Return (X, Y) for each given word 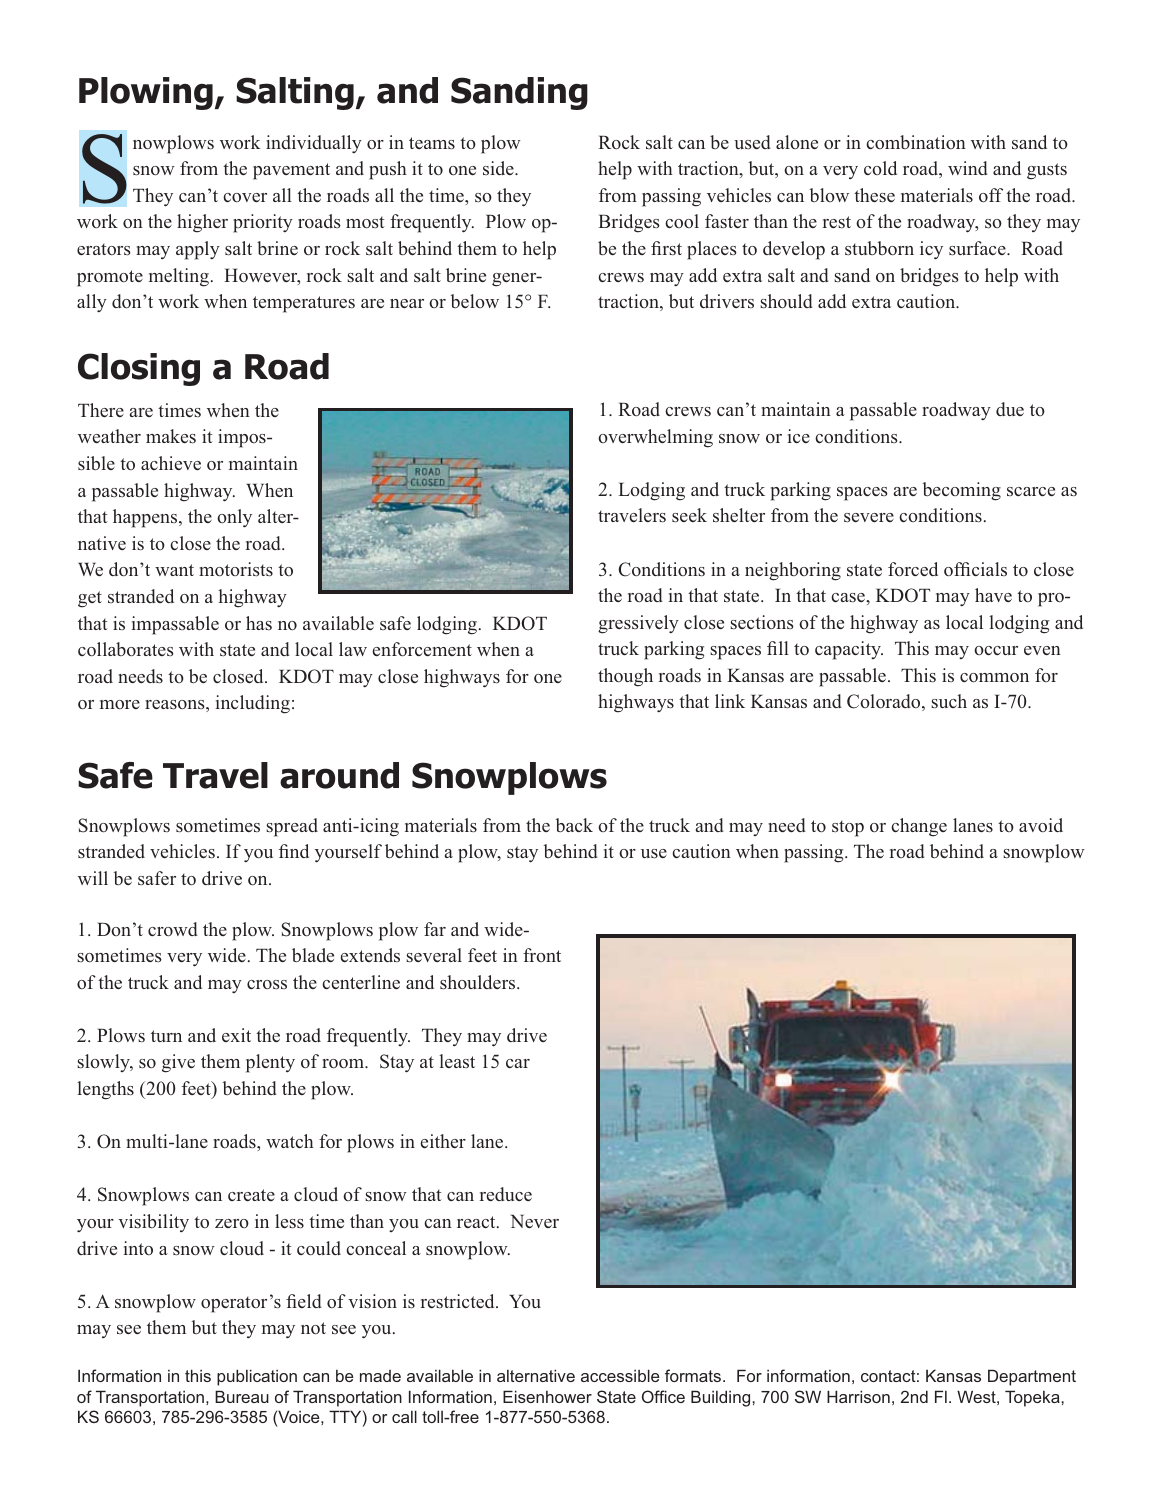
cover (245, 197)
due (1010, 409)
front (542, 955)
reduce (506, 1194)
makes (171, 436)
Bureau (242, 1396)
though (625, 677)
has (259, 623)
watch (290, 1141)
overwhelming (655, 438)
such (949, 701)
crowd (173, 929)
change (919, 827)
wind (968, 168)
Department (1032, 1377)
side (499, 168)
